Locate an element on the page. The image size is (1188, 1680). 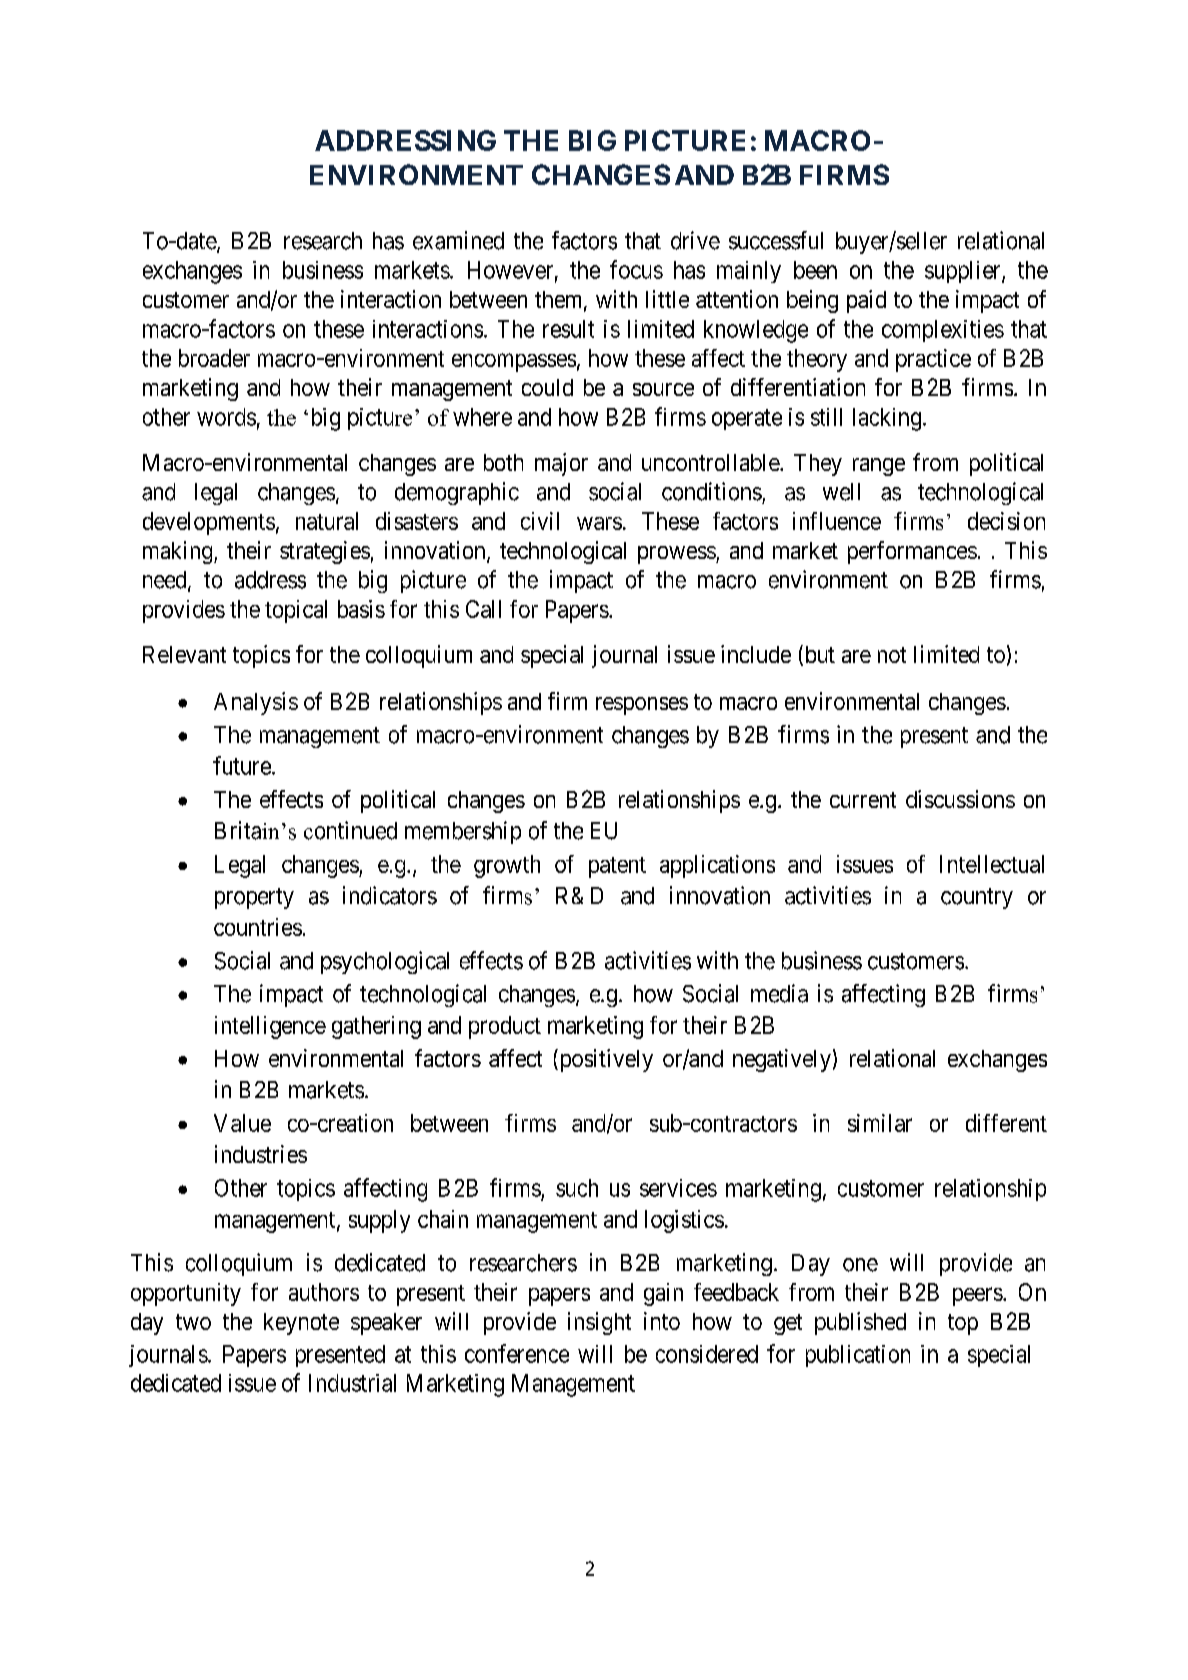
focus is located at coordinates (636, 269).
